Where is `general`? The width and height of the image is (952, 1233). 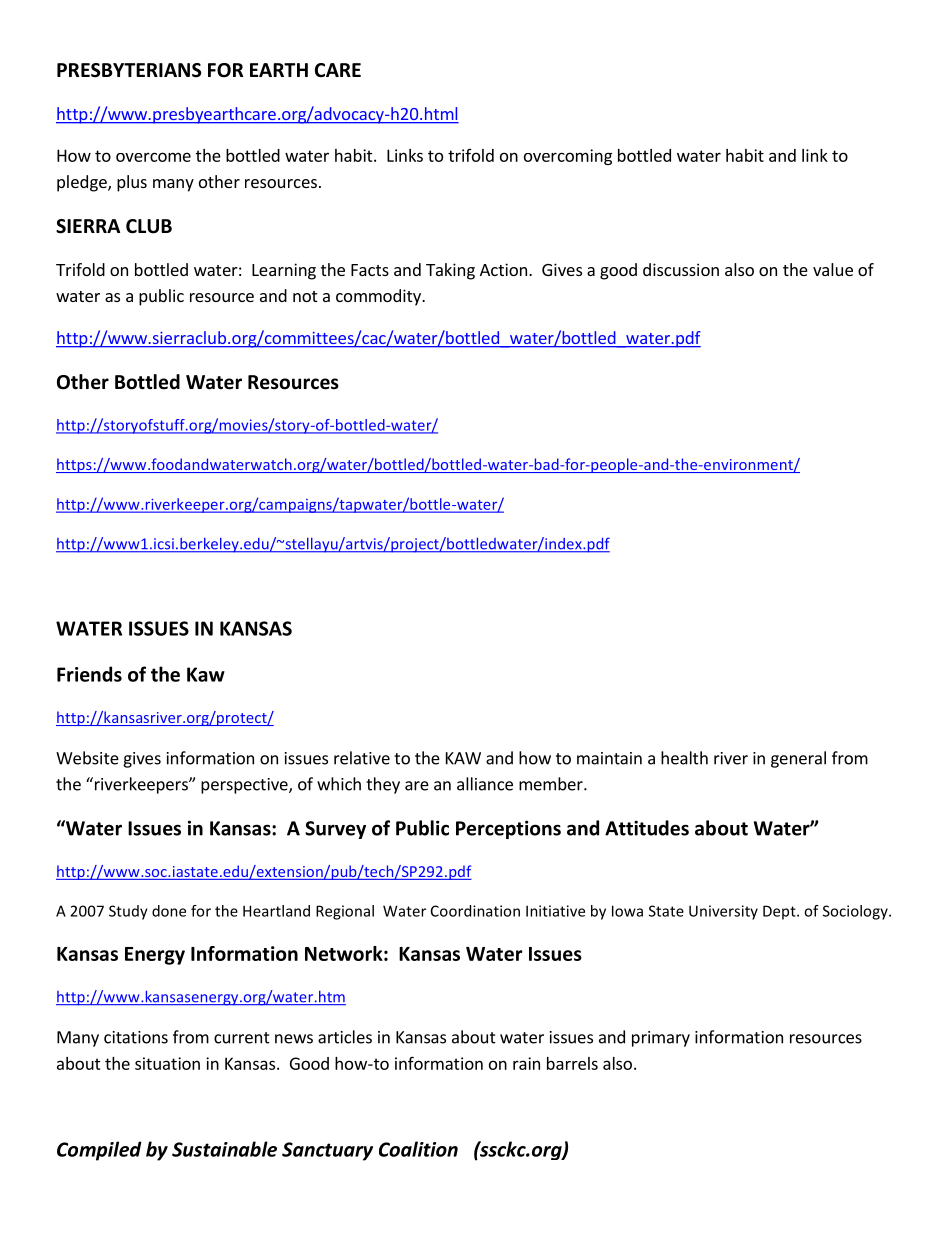
general is located at coordinates (798, 759).
